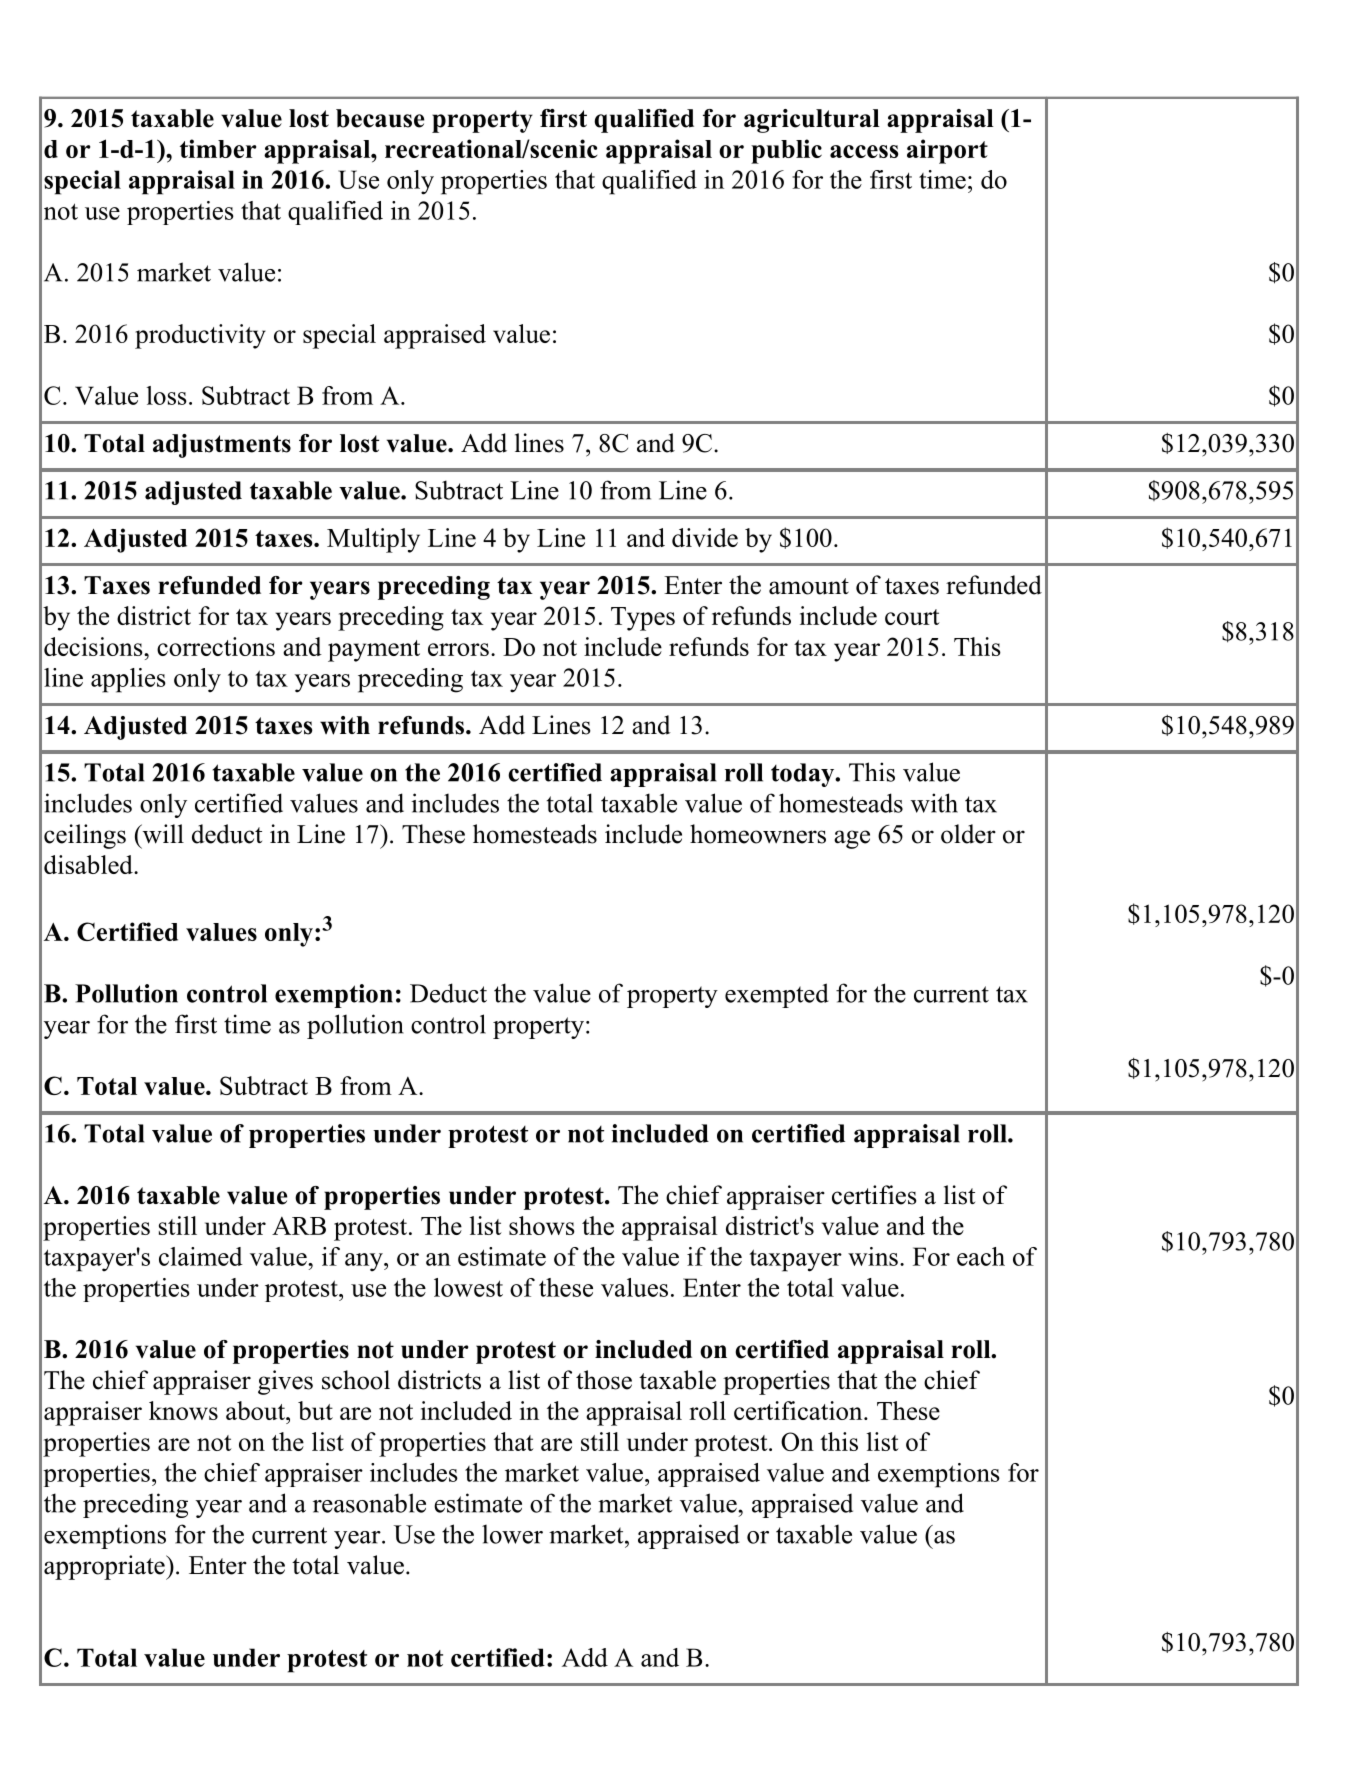 The height and width of the screenshot is (1770, 1368). I want to click on corrections, so click(216, 646).
